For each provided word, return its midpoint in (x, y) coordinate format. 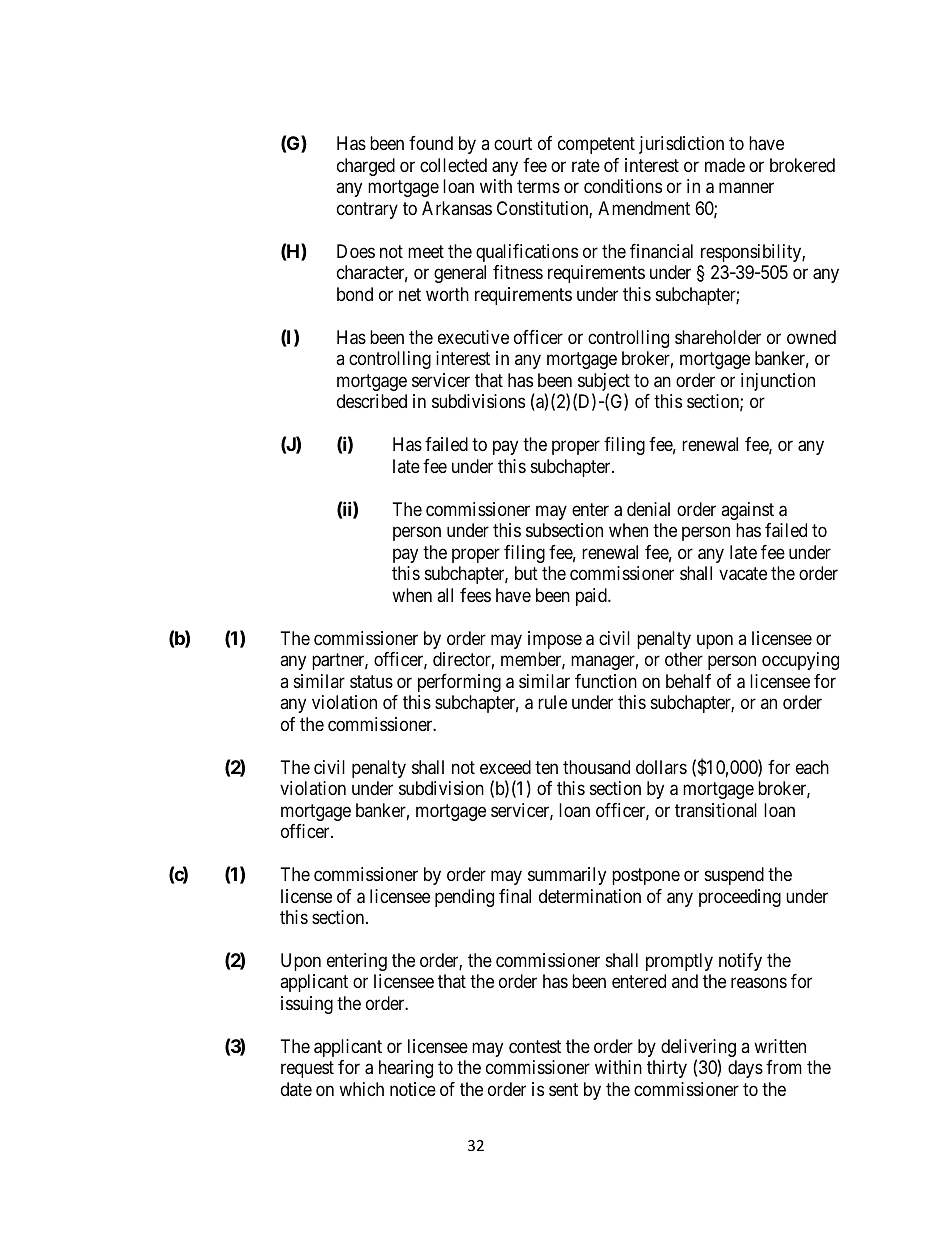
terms (538, 187)
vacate (743, 574)
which (361, 1089)
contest (535, 1046)
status (371, 682)
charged (366, 167)
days (745, 1069)
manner (746, 188)
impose (555, 640)
